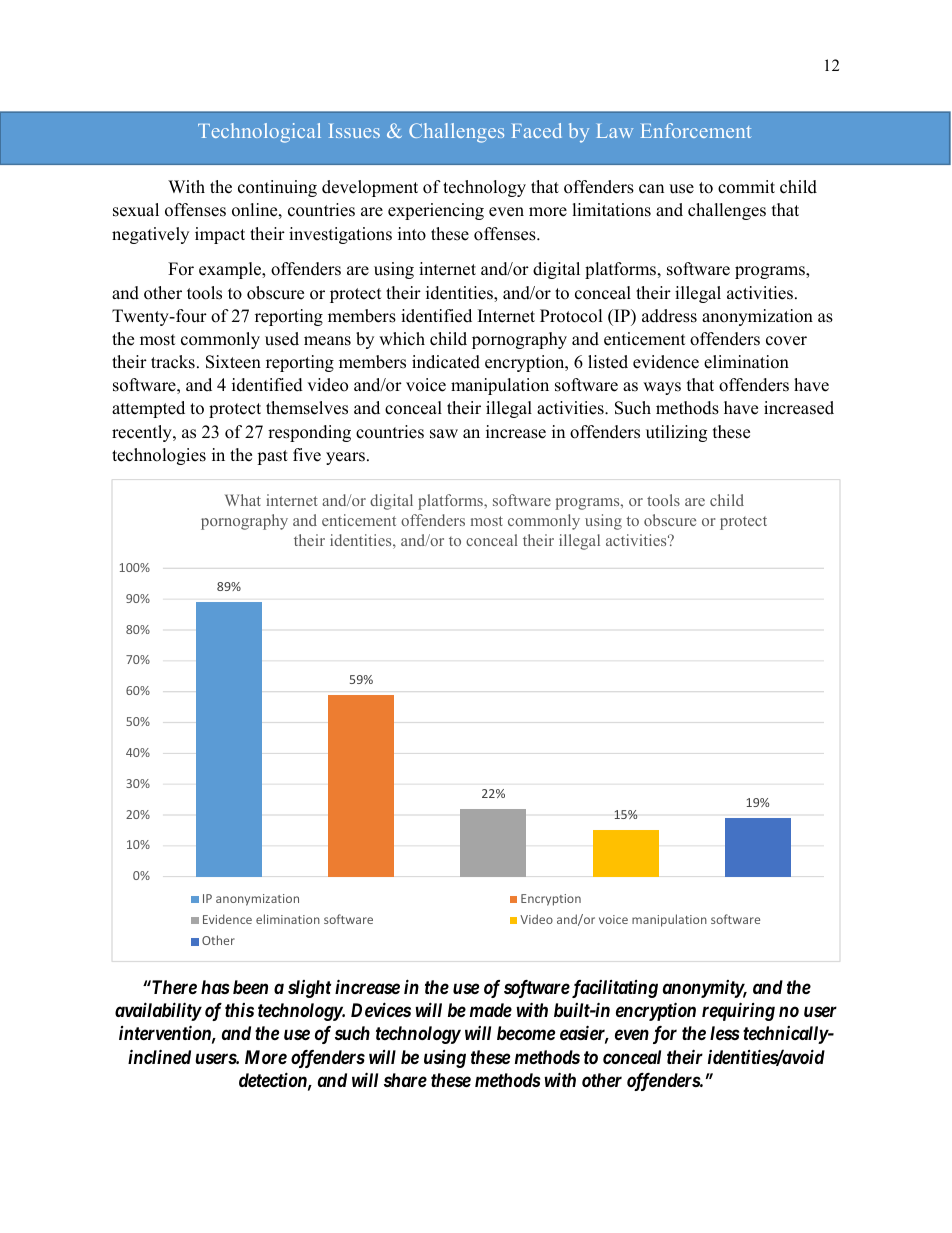  Describe the element at coordinates (158, 1011) in the screenshot. I see `availability` at that location.
